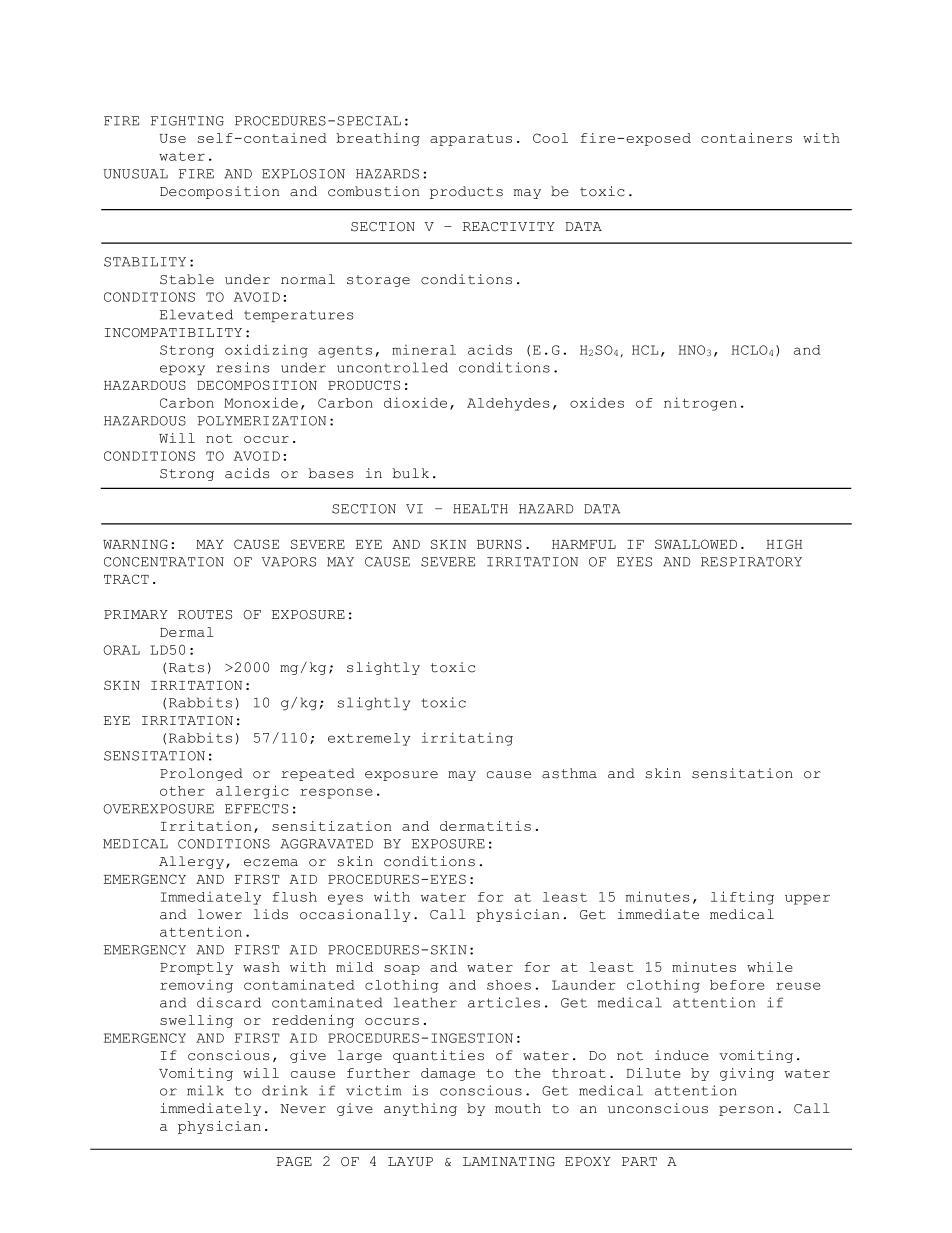 This image has width=952, height=1233. I want to click on apparatus, so click(471, 140).
